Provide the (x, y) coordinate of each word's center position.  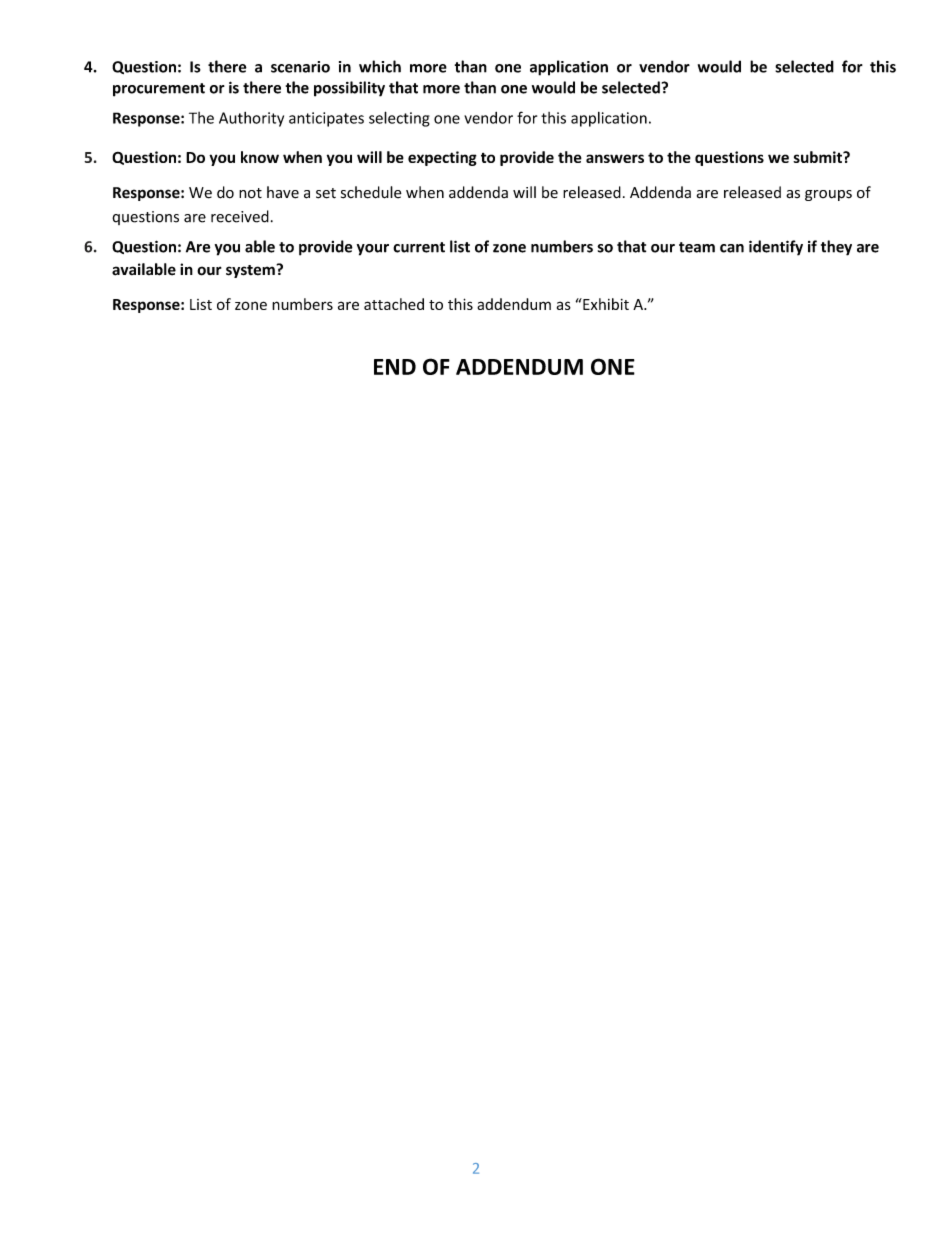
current (419, 247)
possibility (349, 89)
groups (828, 195)
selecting (399, 119)
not (250, 193)
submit (818, 157)
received (240, 216)
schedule (371, 192)
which (380, 66)
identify (776, 248)
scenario (300, 67)
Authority (251, 119)
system (251, 271)
